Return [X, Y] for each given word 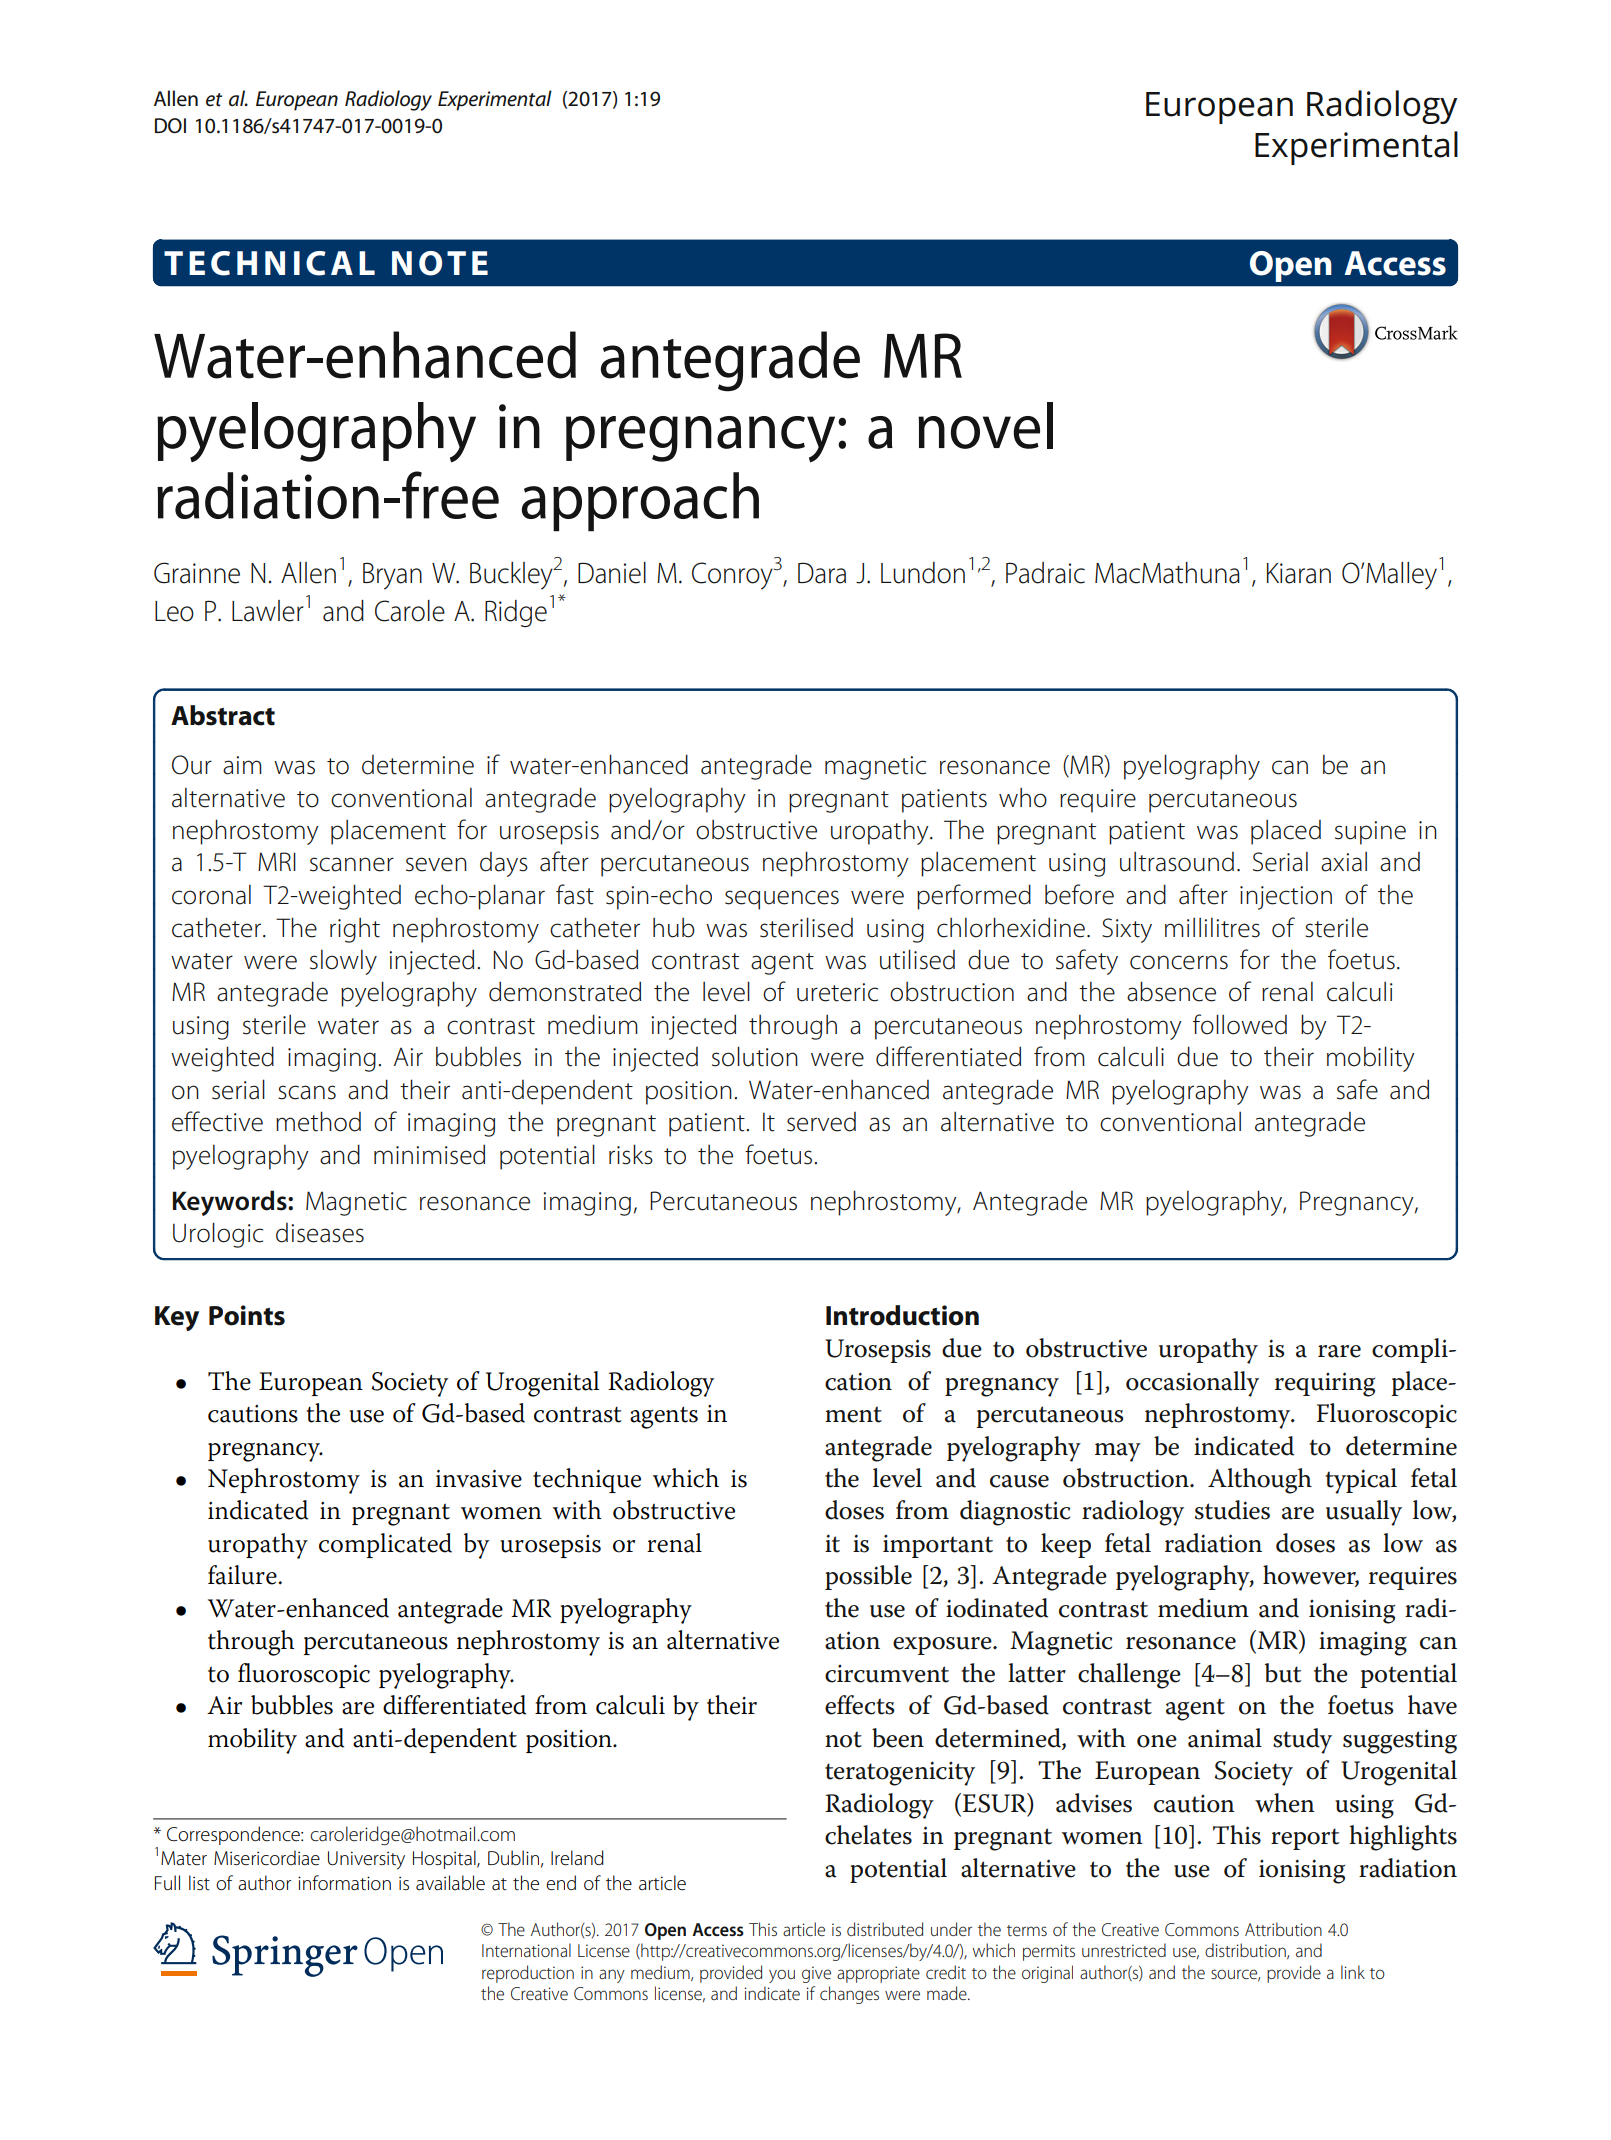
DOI [170, 126]
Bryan [392, 576]
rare [1339, 1351]
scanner [352, 864]
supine [1370, 833]
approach [640, 502]
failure [243, 1575]
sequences [782, 900]
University [366, 1860]
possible [868, 1577]
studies [1232, 1510]
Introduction [902, 1315]
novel [985, 425]
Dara [822, 573]
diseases [320, 1233]
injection [1286, 898]
